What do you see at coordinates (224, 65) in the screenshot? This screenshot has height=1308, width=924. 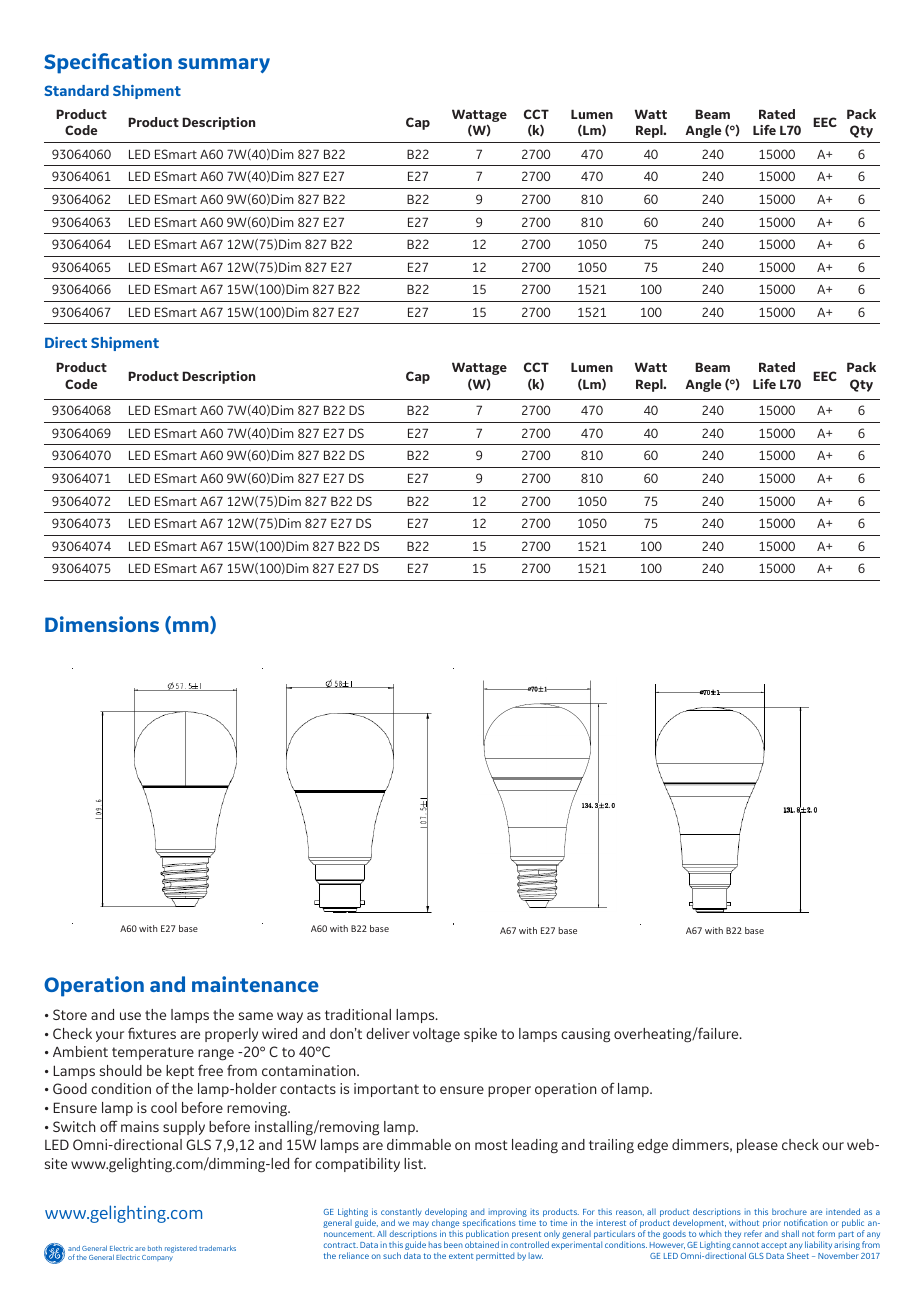 I see `summary` at bounding box center [224, 65].
